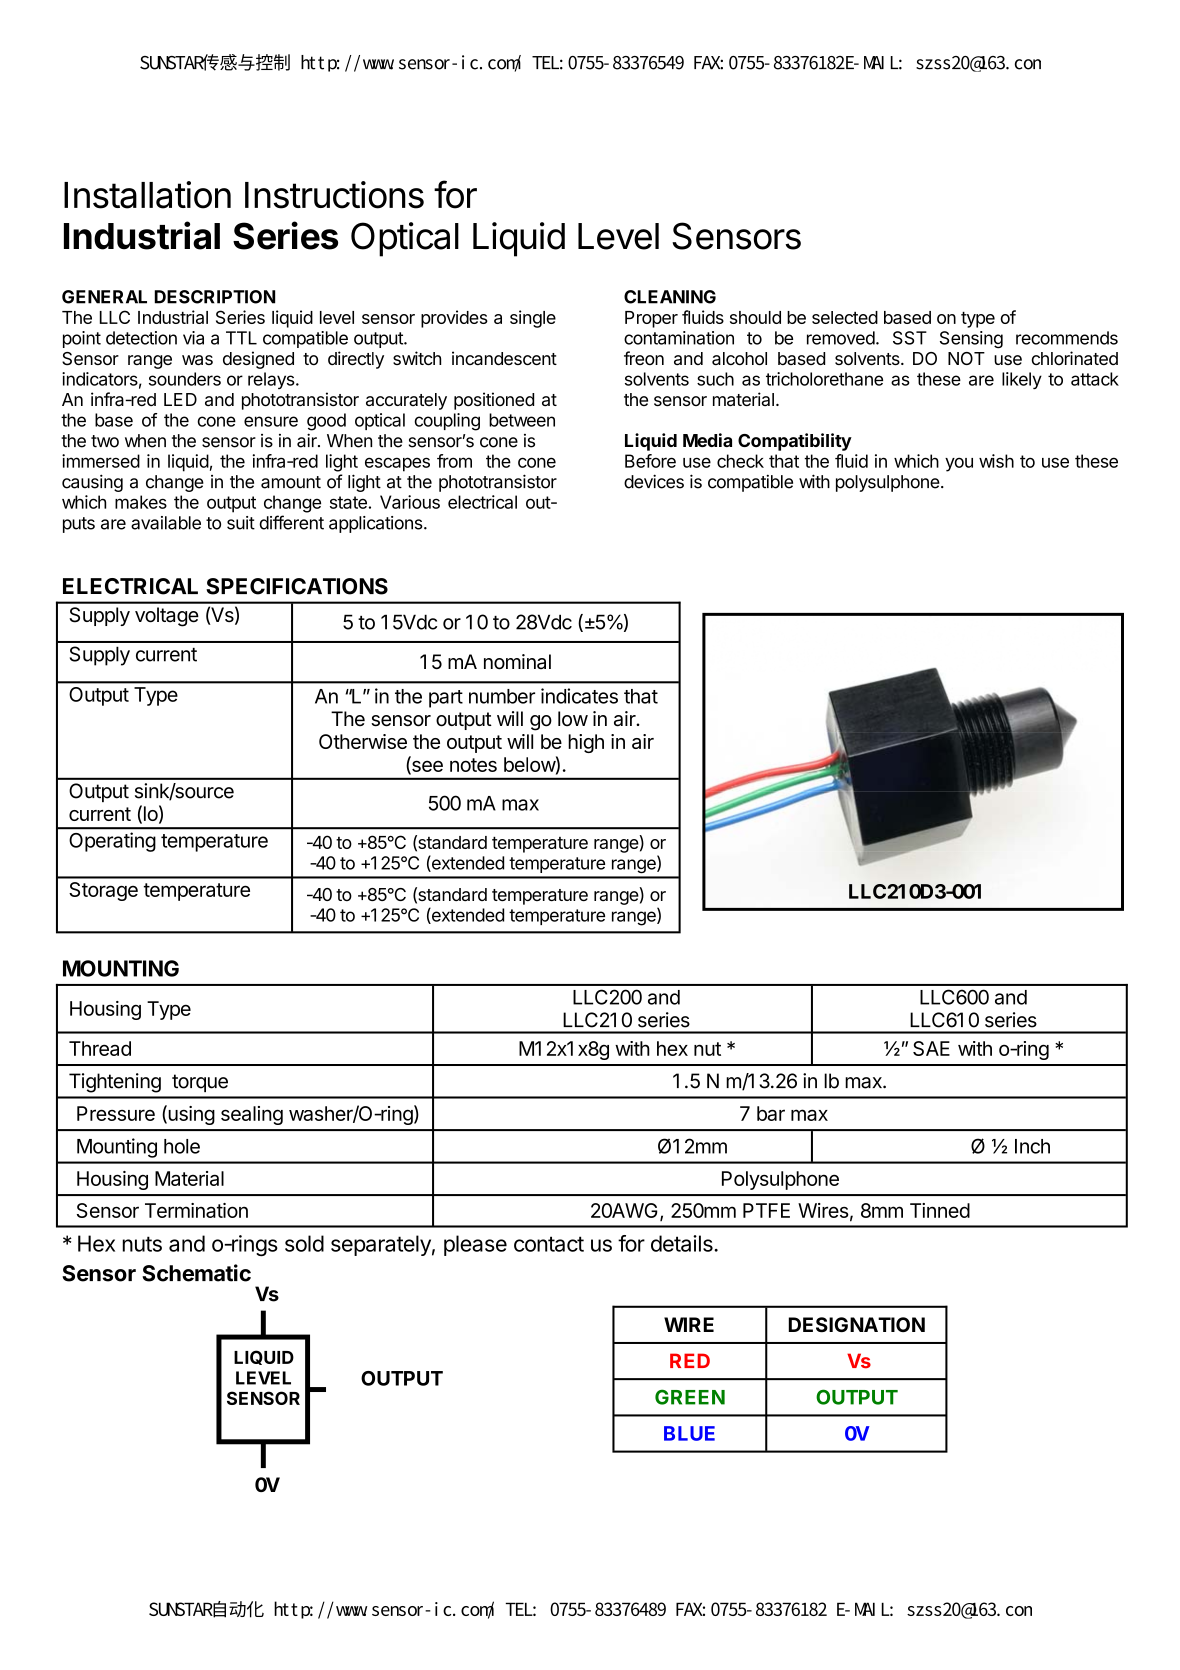 The height and width of the document is (1670, 1180). What do you see at coordinates (670, 297) in the document?
I see `CLEANING` at bounding box center [670, 297].
